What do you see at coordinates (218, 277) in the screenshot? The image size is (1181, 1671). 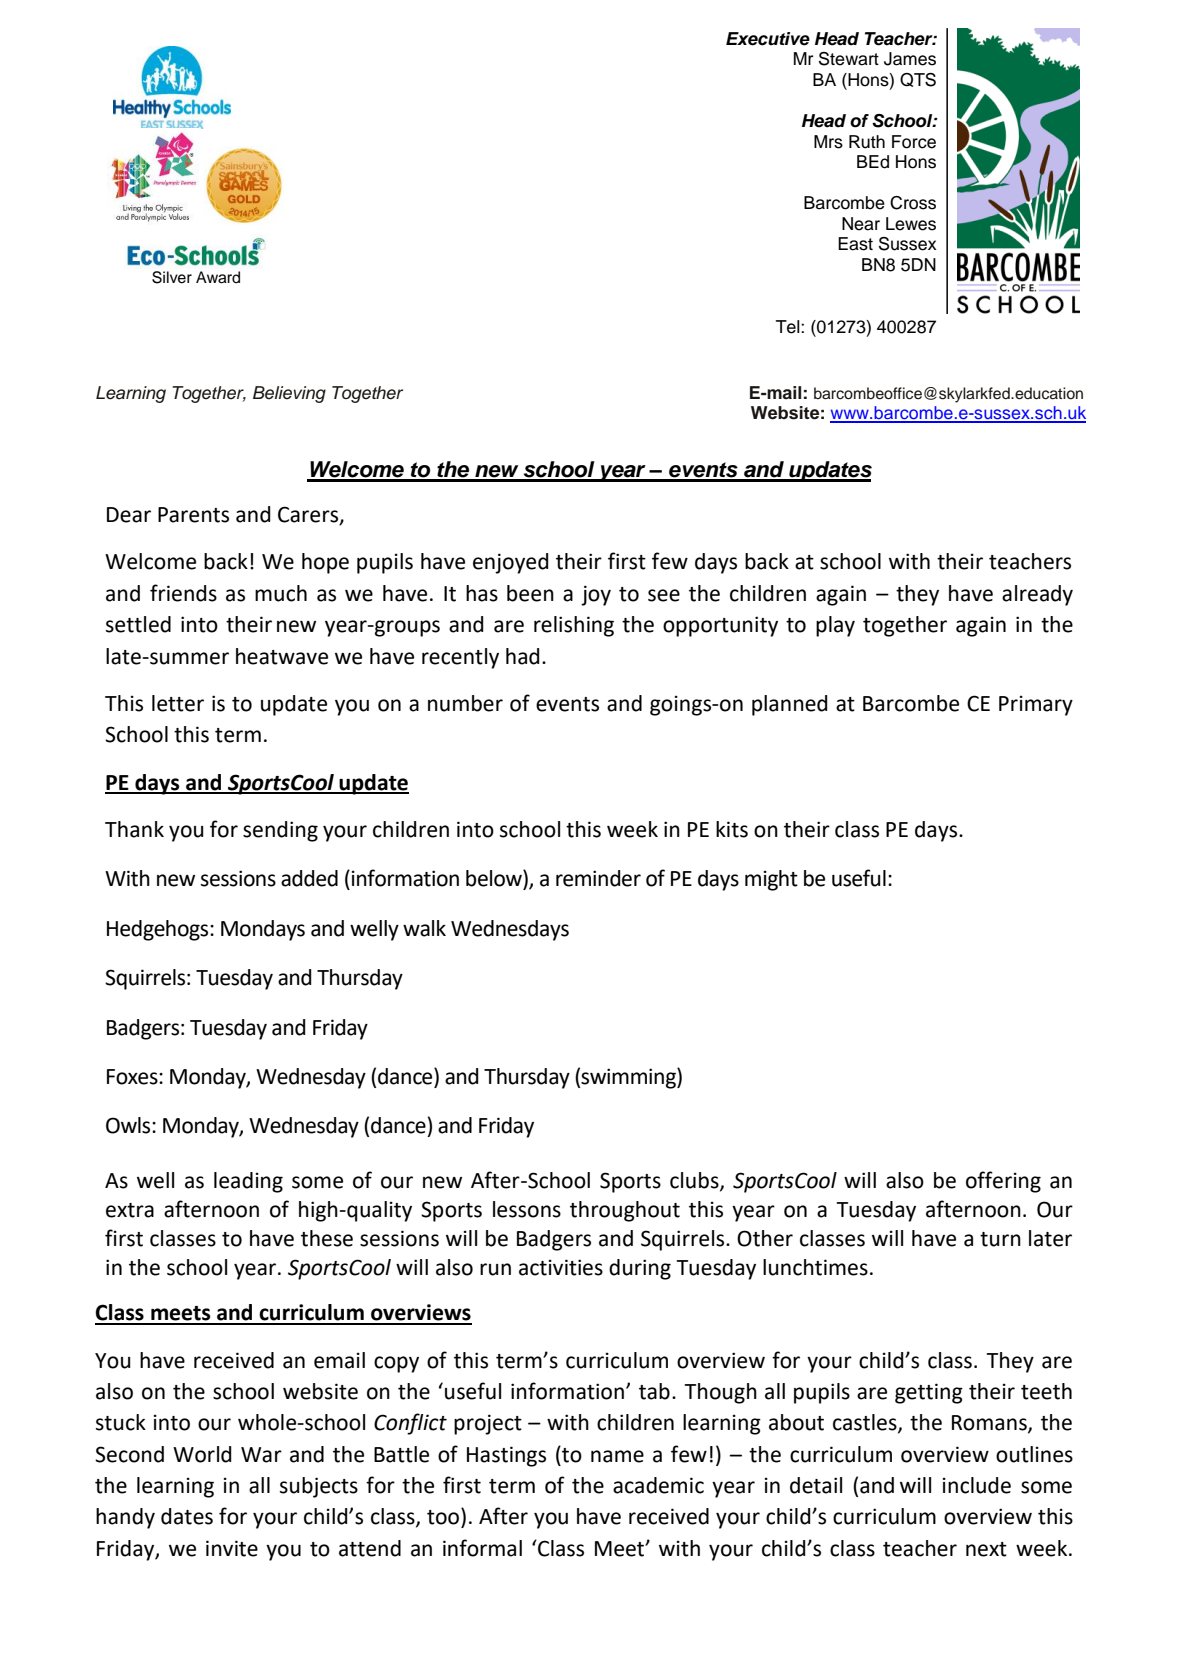 I see `Award` at bounding box center [218, 277].
